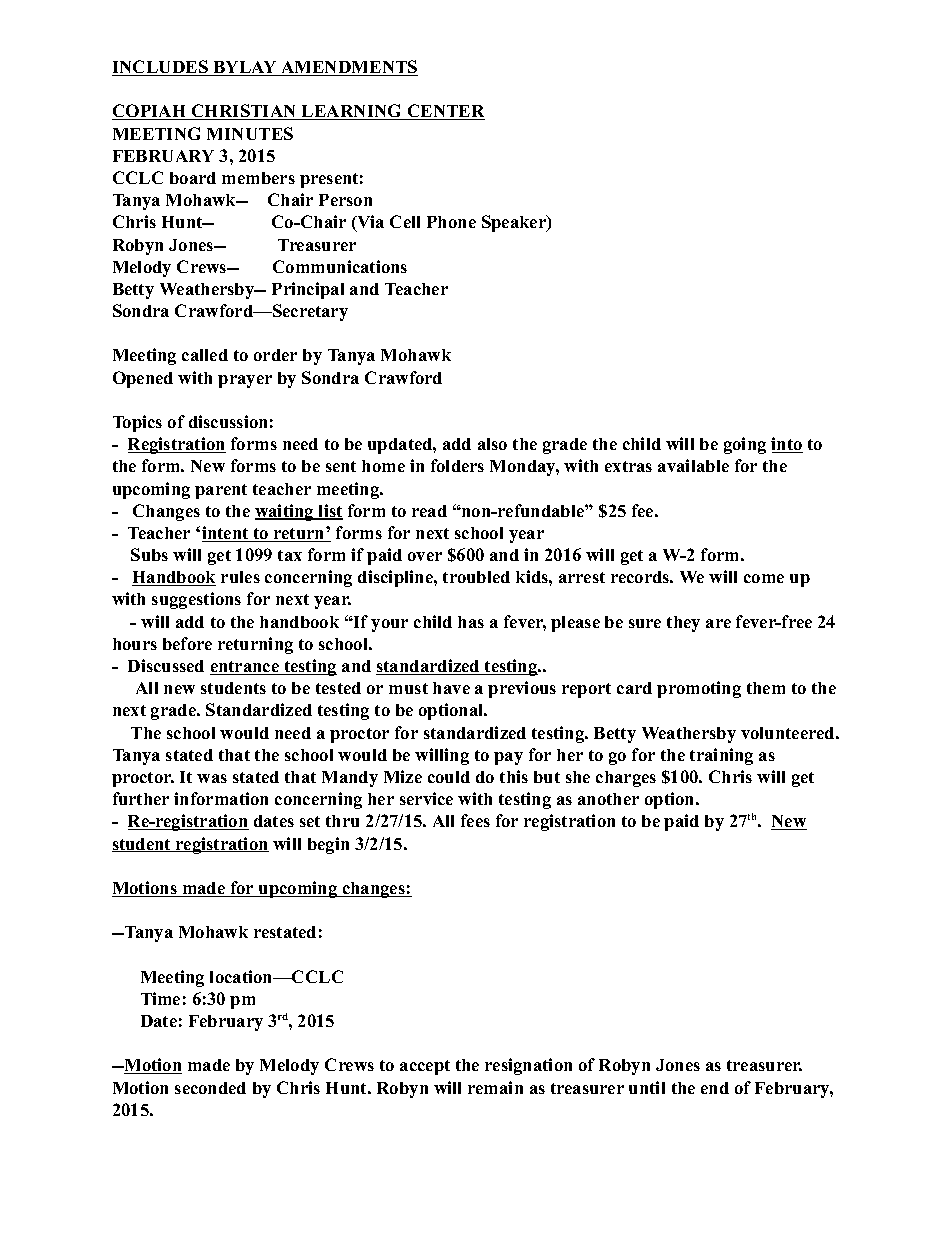 The image size is (952, 1233). What do you see at coordinates (745, 445) in the image?
I see `going` at bounding box center [745, 445].
